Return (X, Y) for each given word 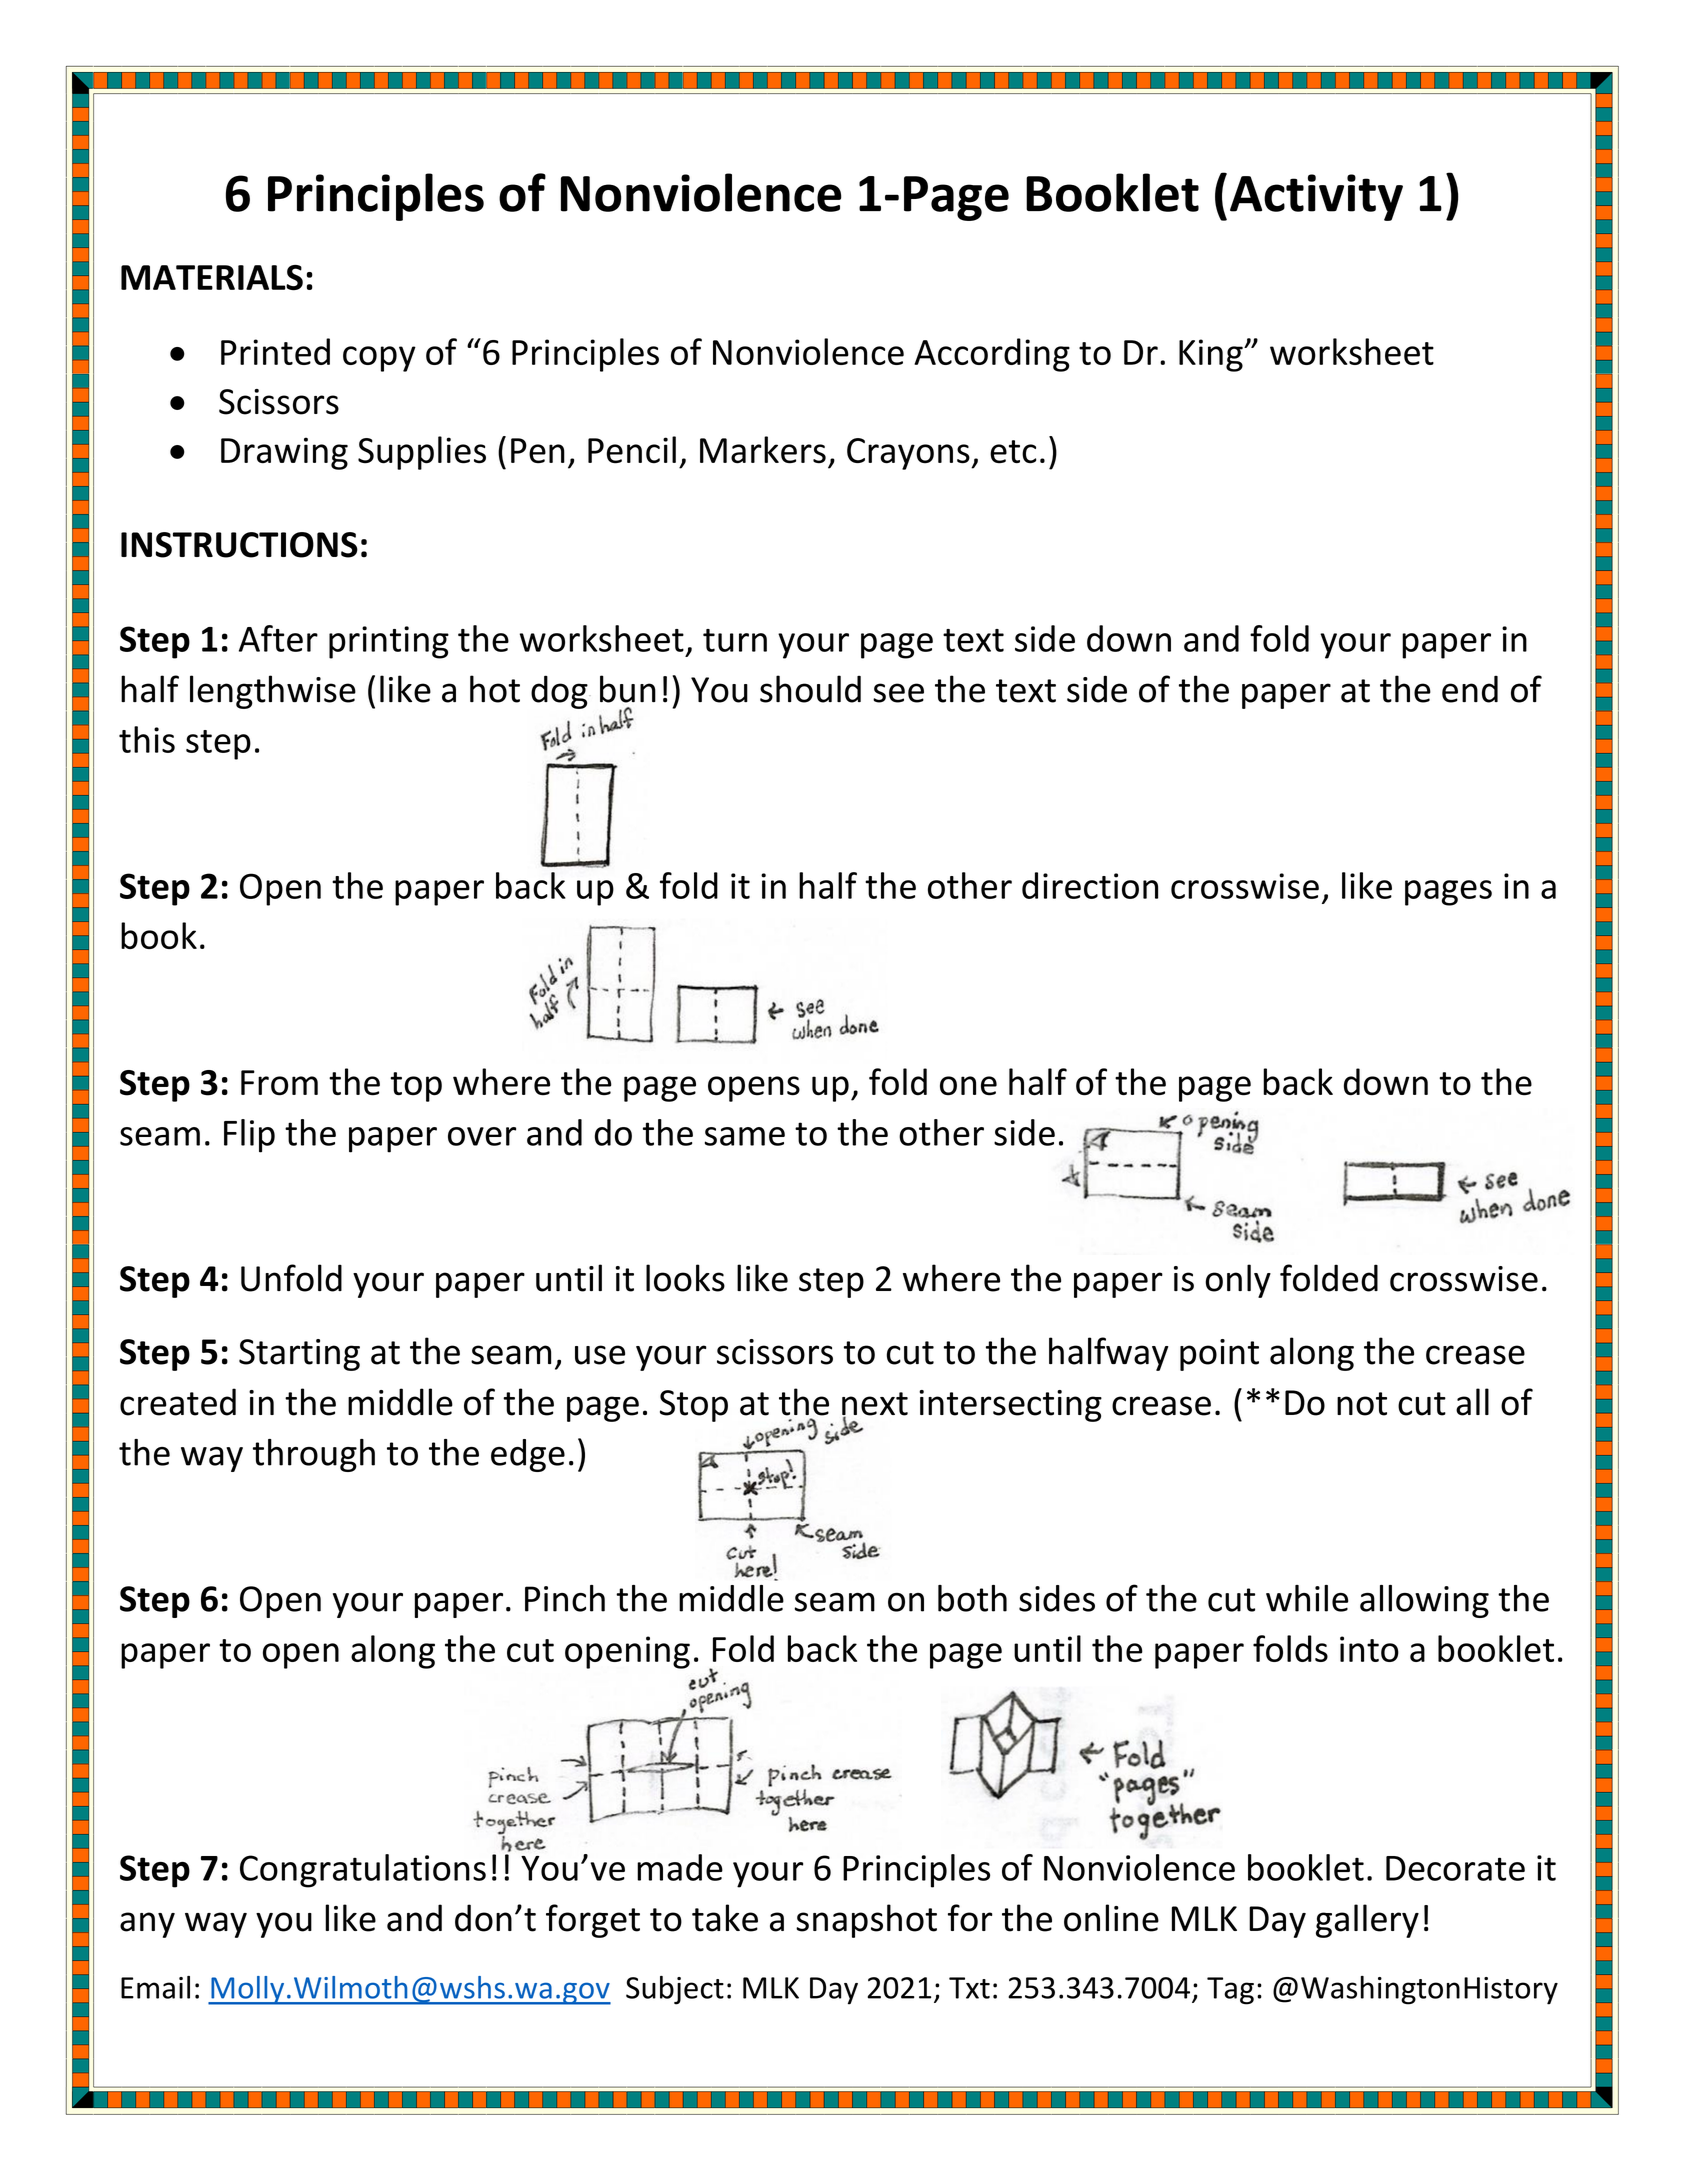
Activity (1316, 197)
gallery (1367, 1921)
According (992, 355)
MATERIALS (212, 278)
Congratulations (363, 1871)
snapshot (866, 1921)
